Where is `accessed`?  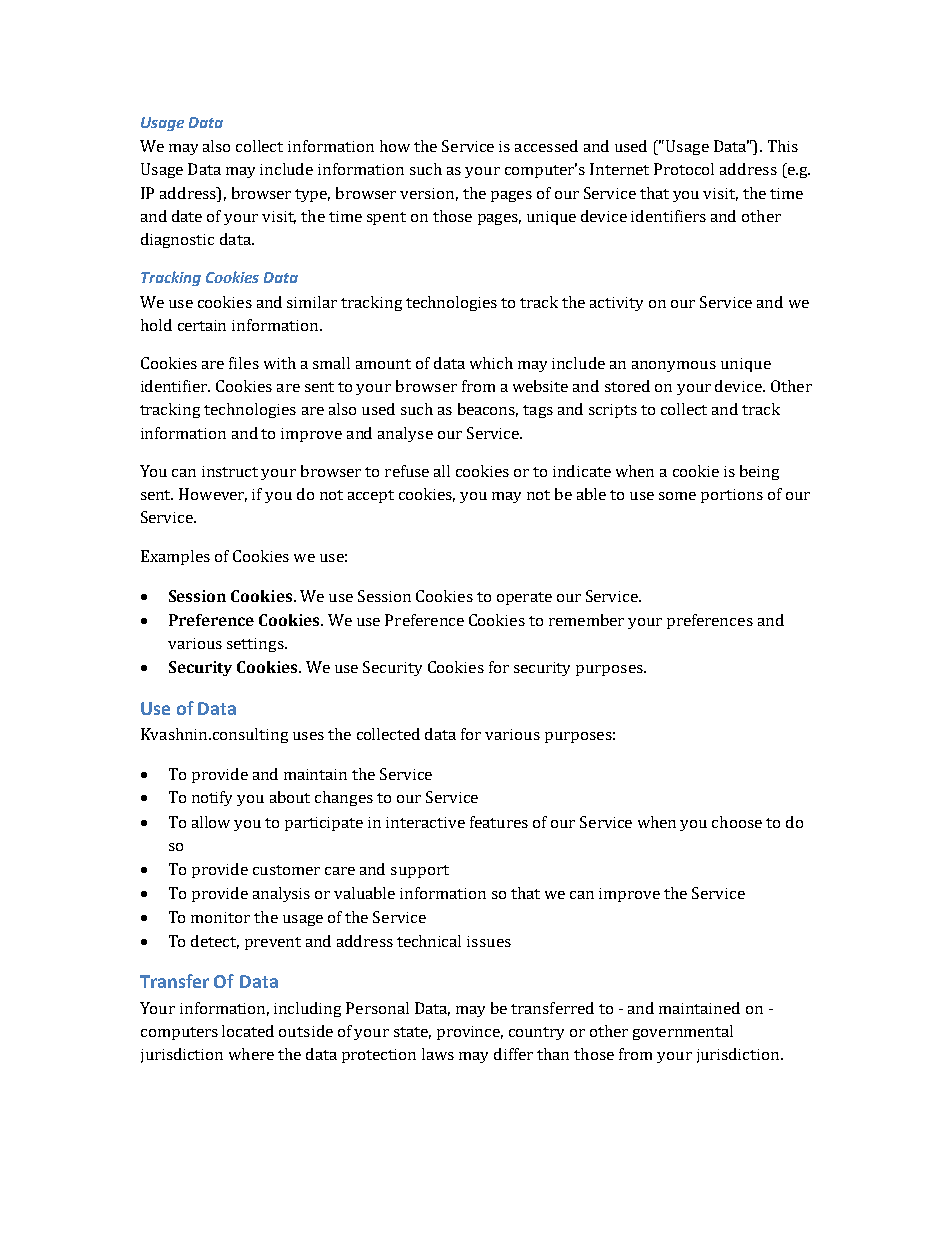 accessed is located at coordinates (546, 146).
